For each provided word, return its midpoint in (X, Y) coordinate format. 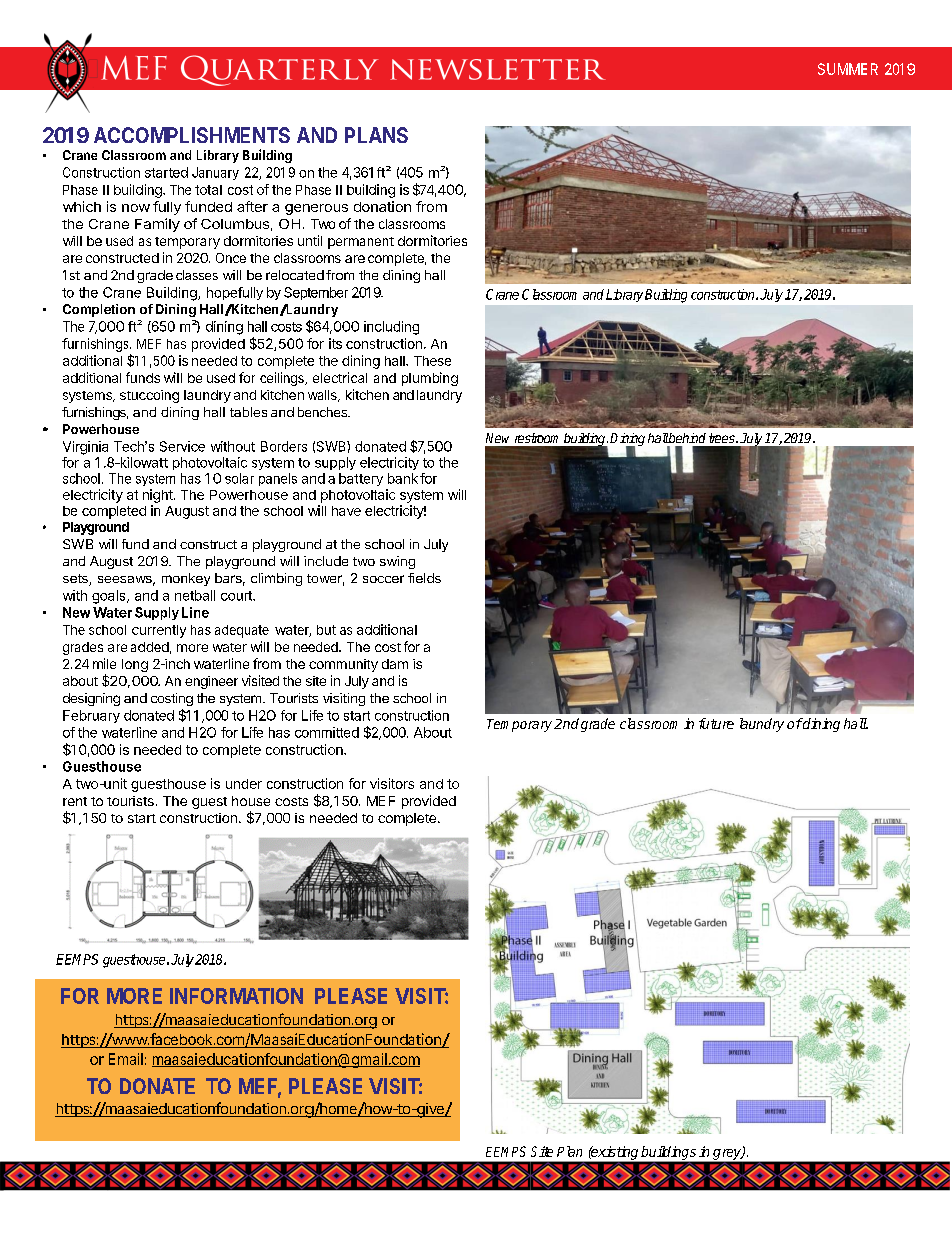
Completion (99, 310)
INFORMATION (236, 996)
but (326, 630)
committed (327, 732)
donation (382, 206)
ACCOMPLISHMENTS (192, 135)
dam (395, 664)
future (716, 723)
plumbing (430, 379)
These (432, 361)
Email (126, 1059)
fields (424, 578)
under (244, 784)
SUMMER (848, 69)
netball (195, 595)
